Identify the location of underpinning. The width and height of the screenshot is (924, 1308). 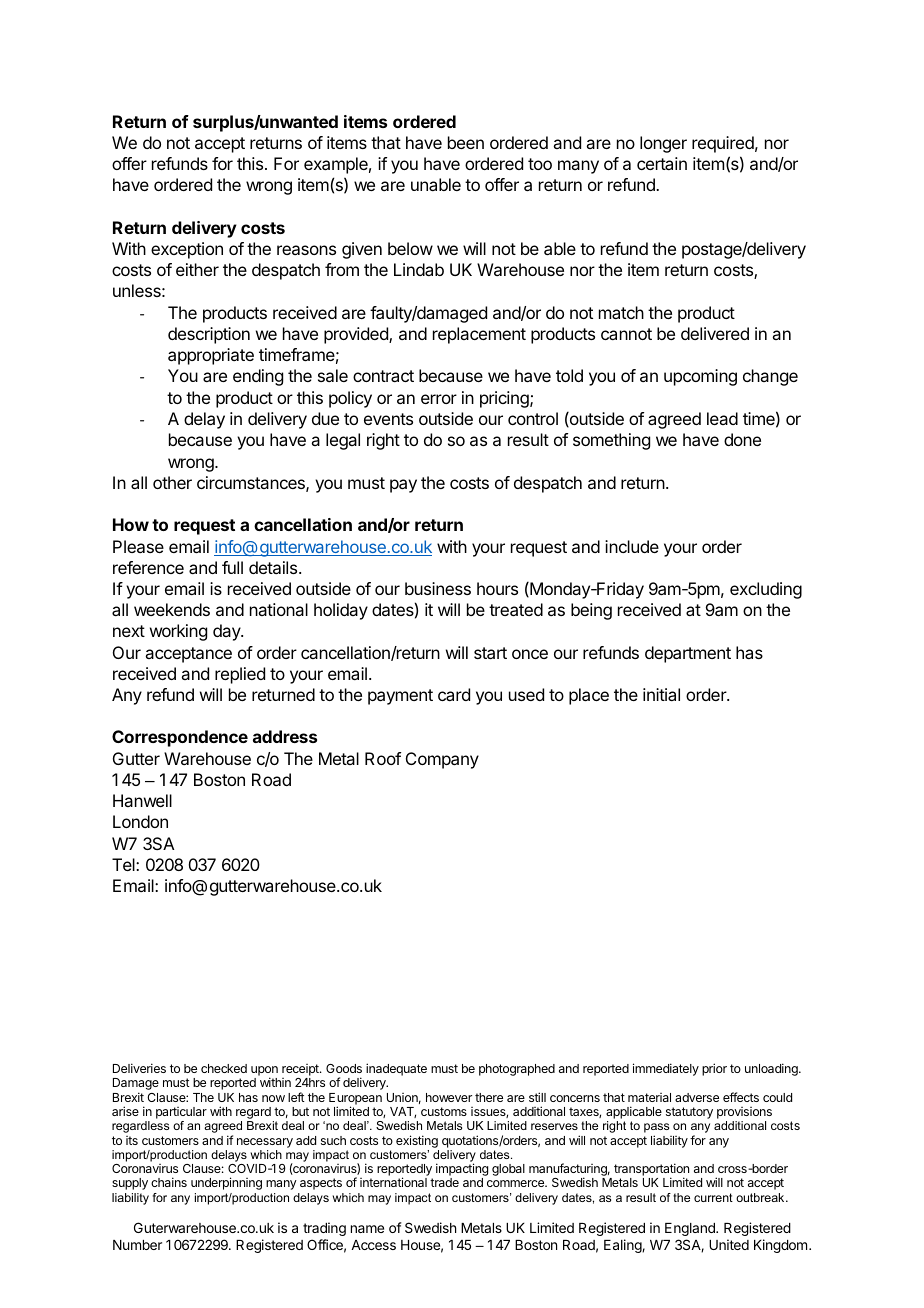
(226, 1183).
